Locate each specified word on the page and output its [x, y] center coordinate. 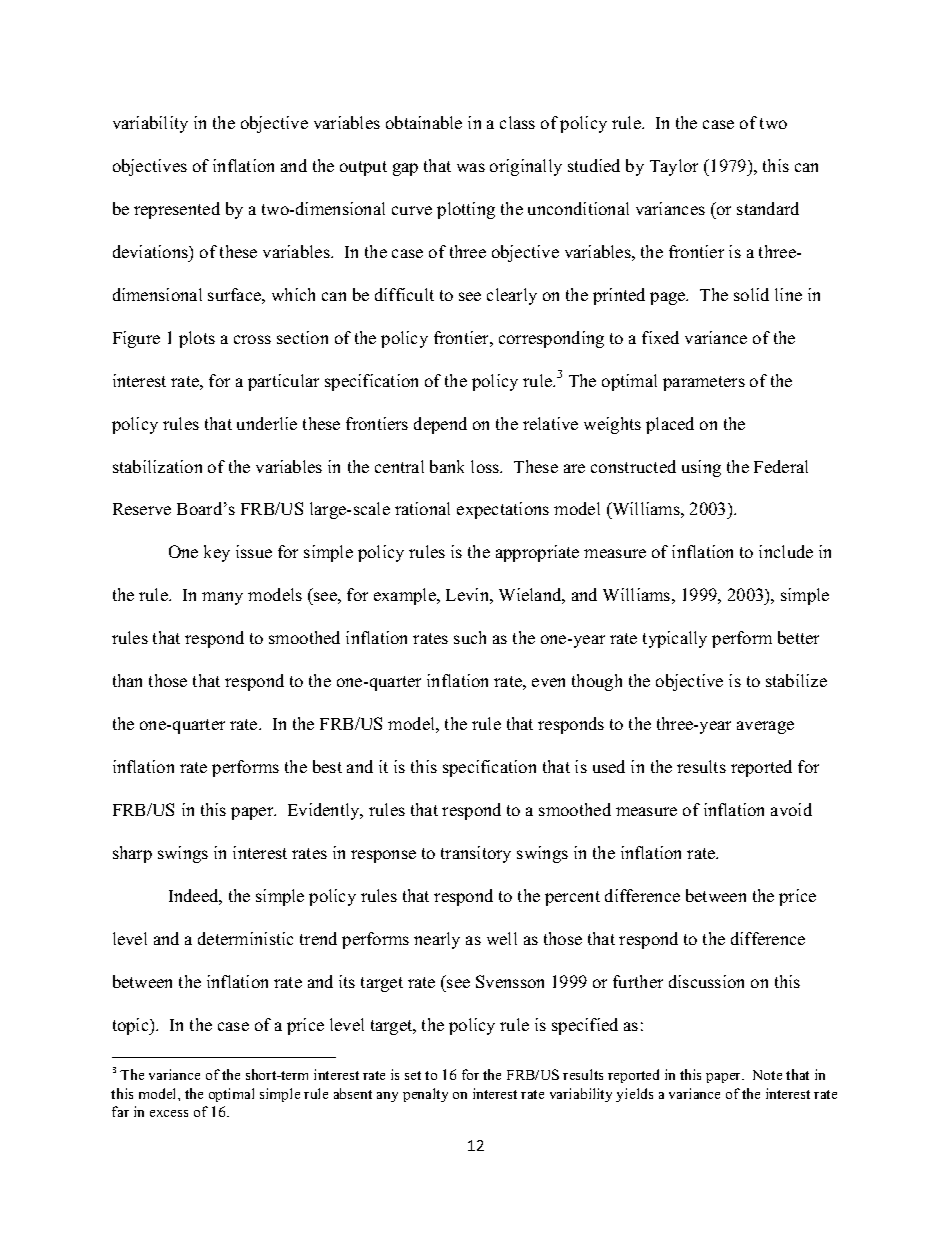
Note [767, 1075]
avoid [791, 809]
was [471, 167]
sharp [132, 854]
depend [440, 425]
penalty [425, 1095]
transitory [476, 854]
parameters [704, 383]
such [470, 637]
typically [675, 639]
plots [197, 339]
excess [169, 1113]
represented [177, 210]
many [222, 598]
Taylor [674, 167]
